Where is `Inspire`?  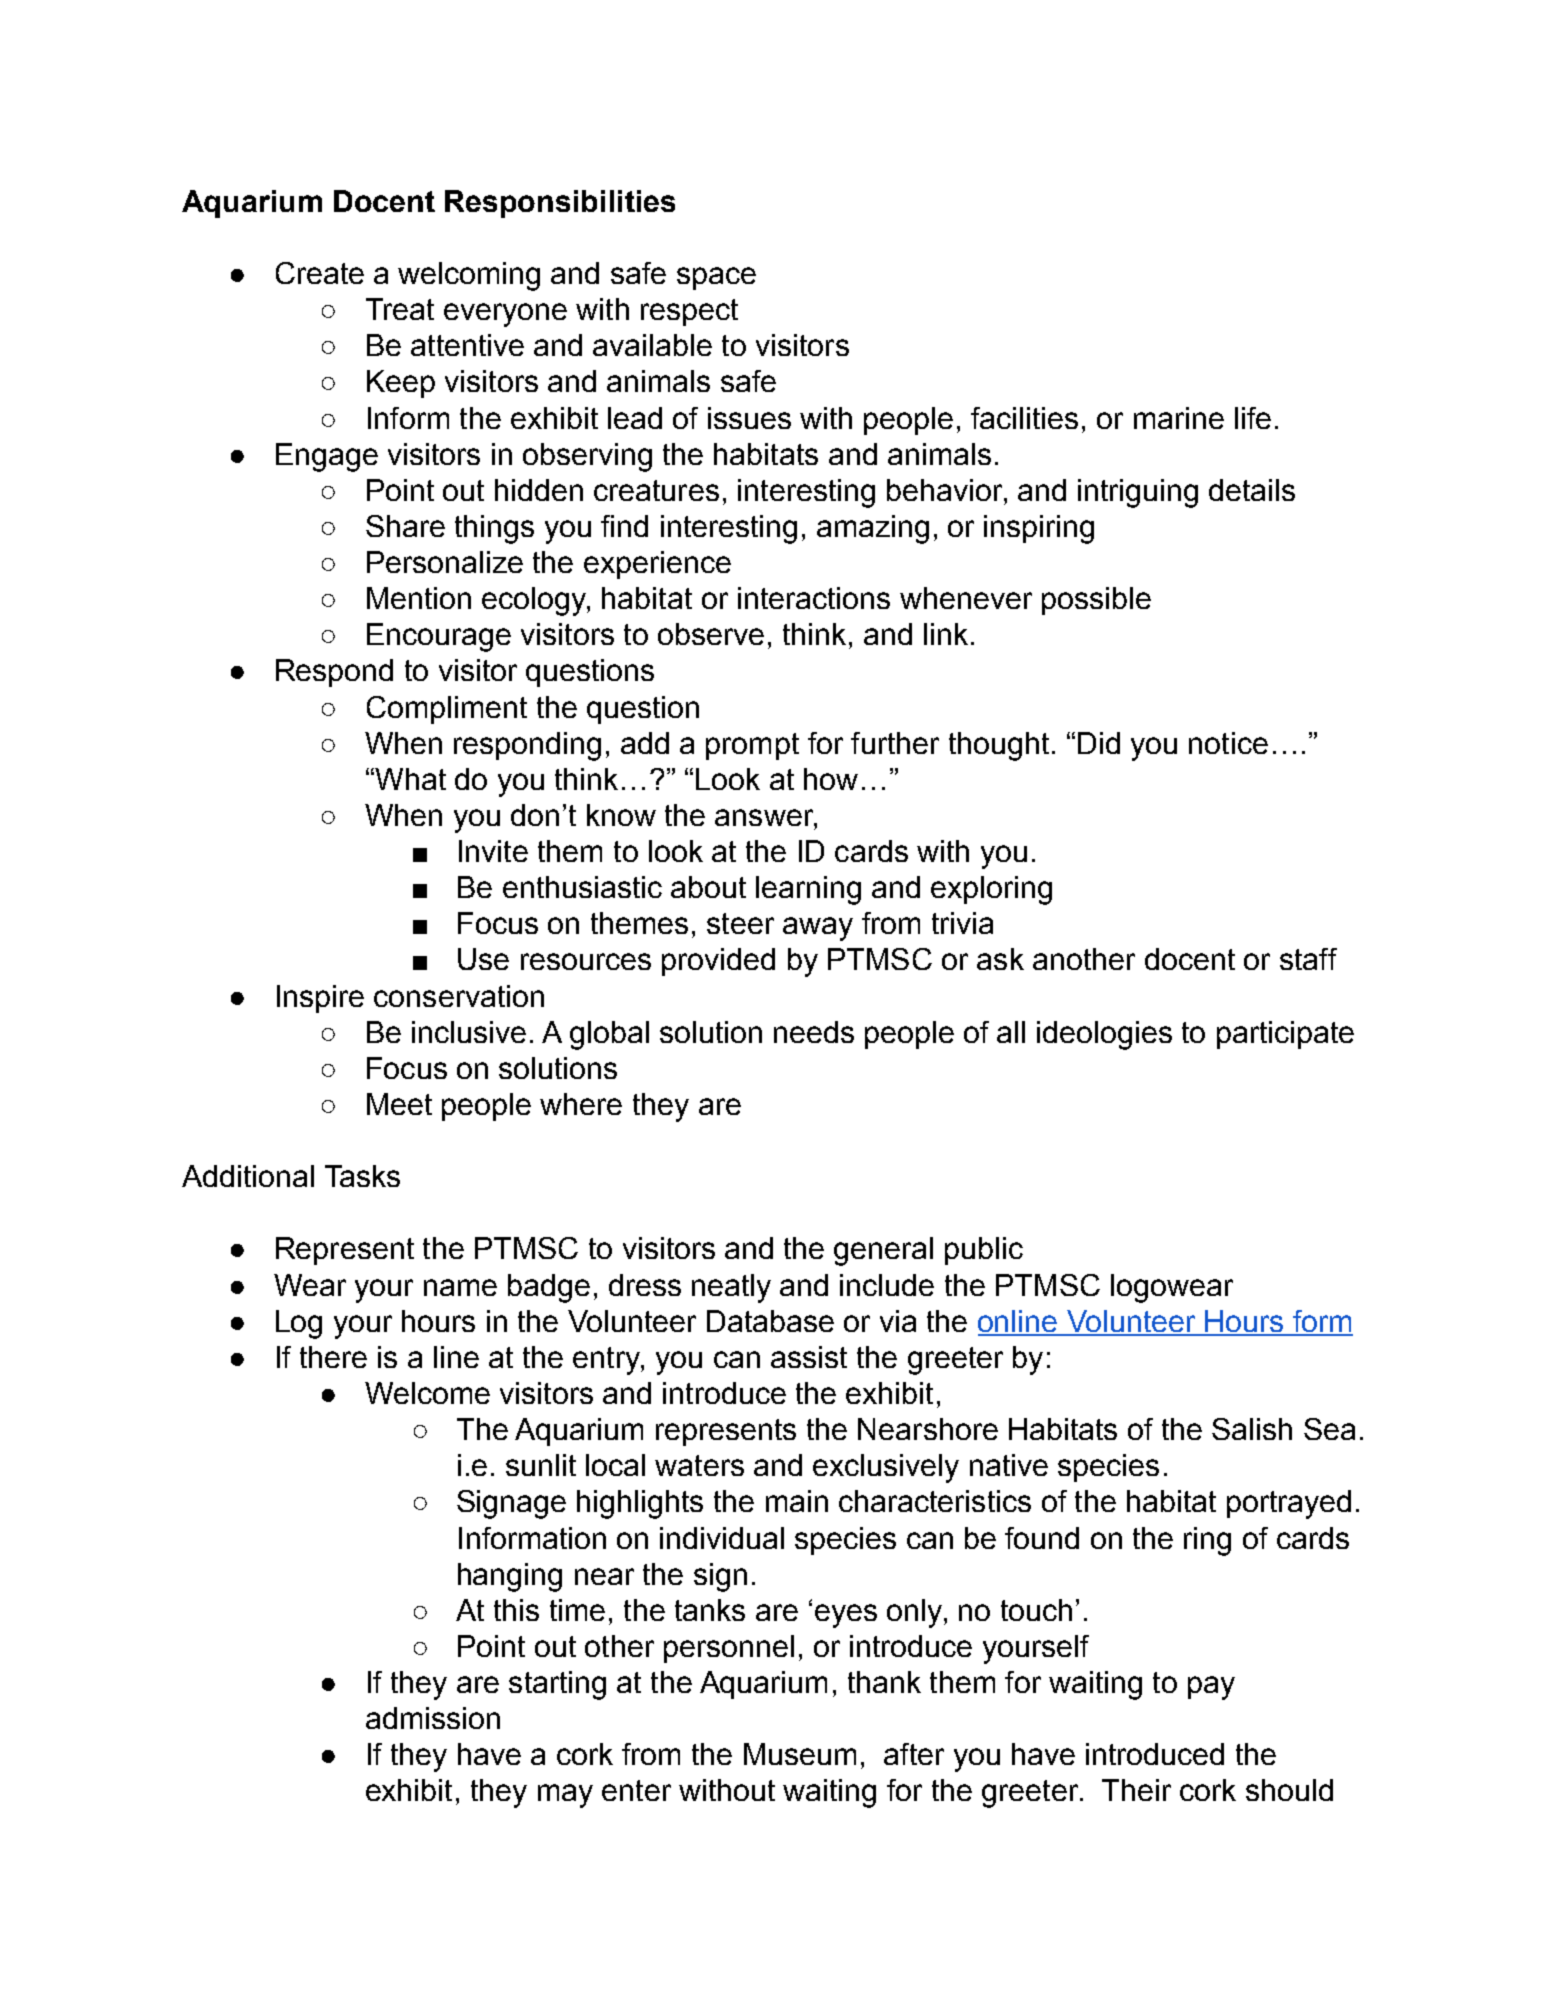
Inspire is located at coordinates (320, 999).
